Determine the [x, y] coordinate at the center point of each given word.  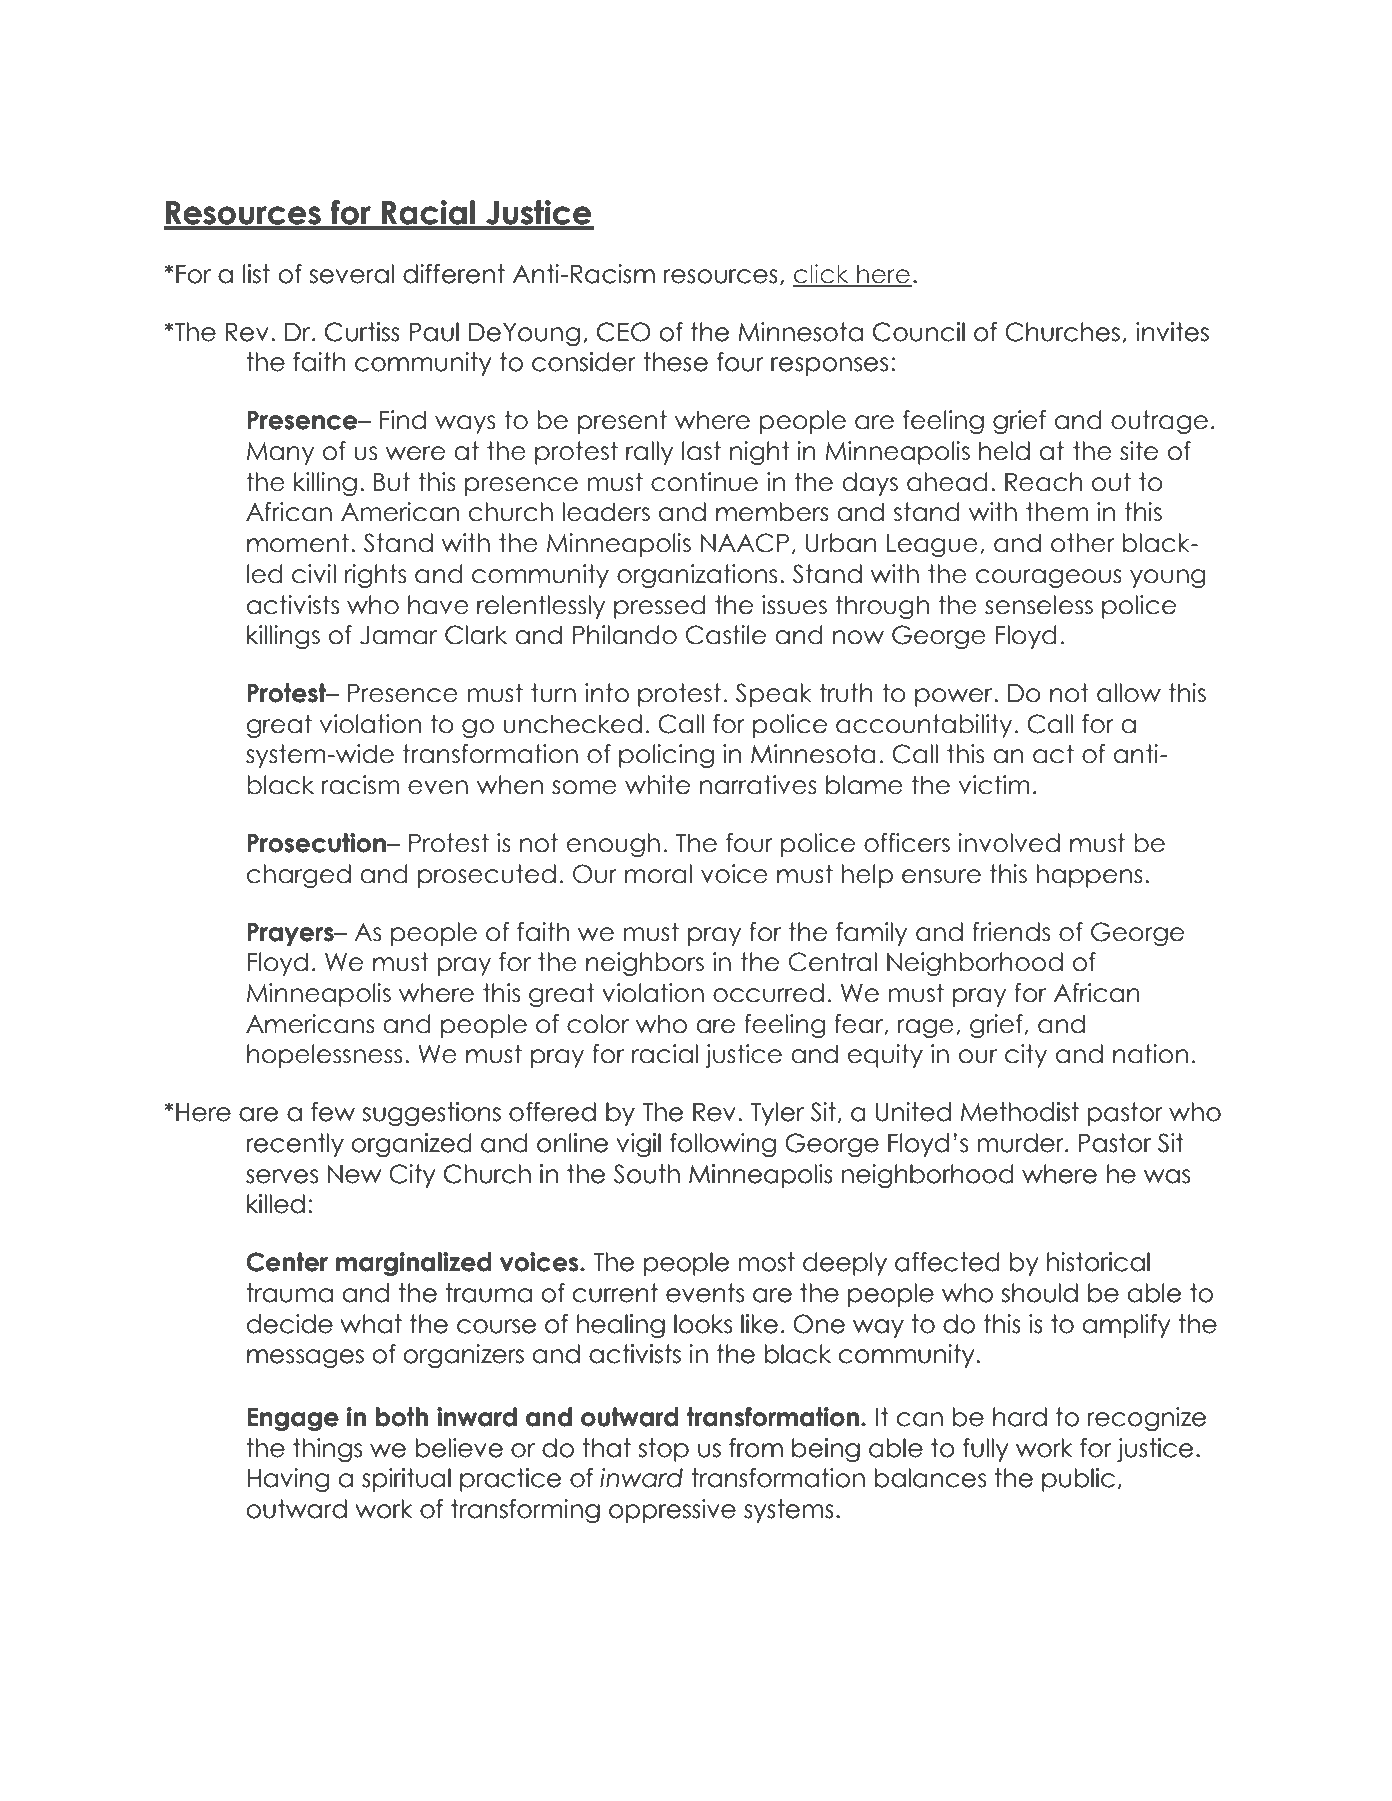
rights [375, 576]
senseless [1039, 605]
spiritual [406, 1480]
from [756, 1448]
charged [299, 876]
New [354, 1174]
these [675, 362]
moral [658, 874]
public [1078, 1480]
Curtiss [362, 332]
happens [1090, 876]
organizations [697, 576]
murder [1021, 1143]
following [723, 1145]
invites [1172, 332]
